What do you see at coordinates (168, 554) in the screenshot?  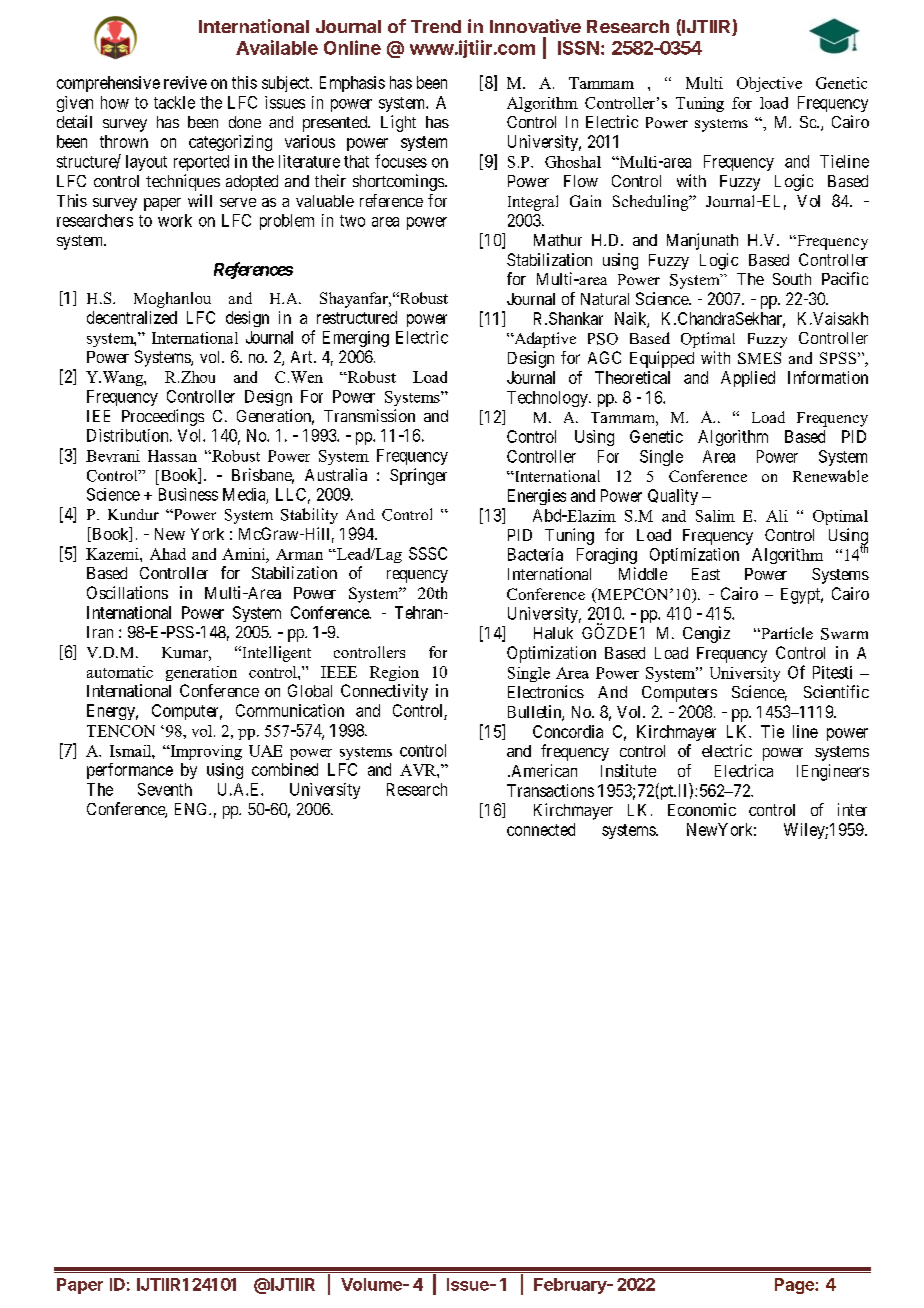 I see `Ahad` at bounding box center [168, 554].
